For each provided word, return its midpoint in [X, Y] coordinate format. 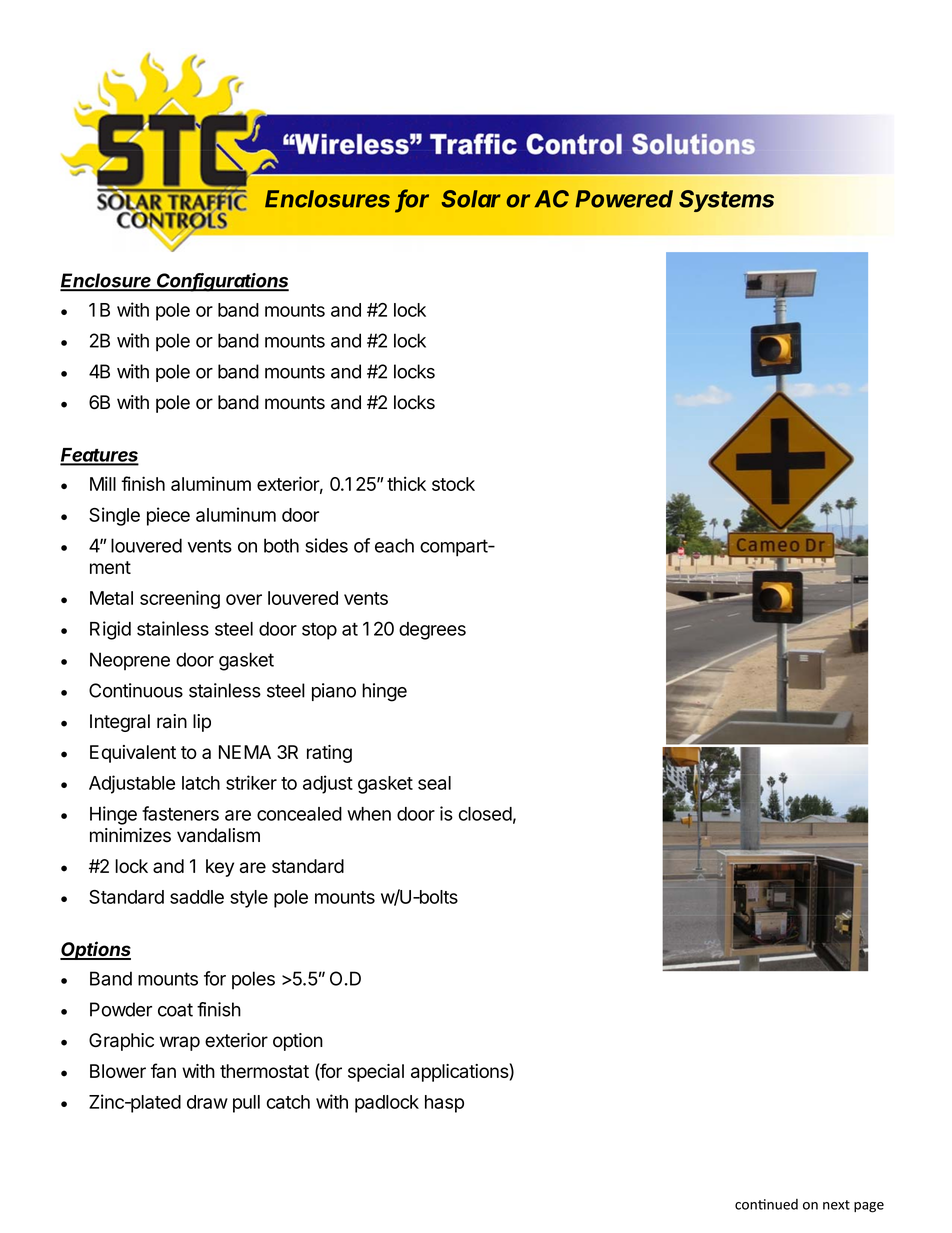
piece [168, 516]
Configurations [222, 282]
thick [406, 483]
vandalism [218, 835]
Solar [471, 199]
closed [485, 814]
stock [453, 484]
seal [434, 783]
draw [207, 1102]
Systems [726, 201]
